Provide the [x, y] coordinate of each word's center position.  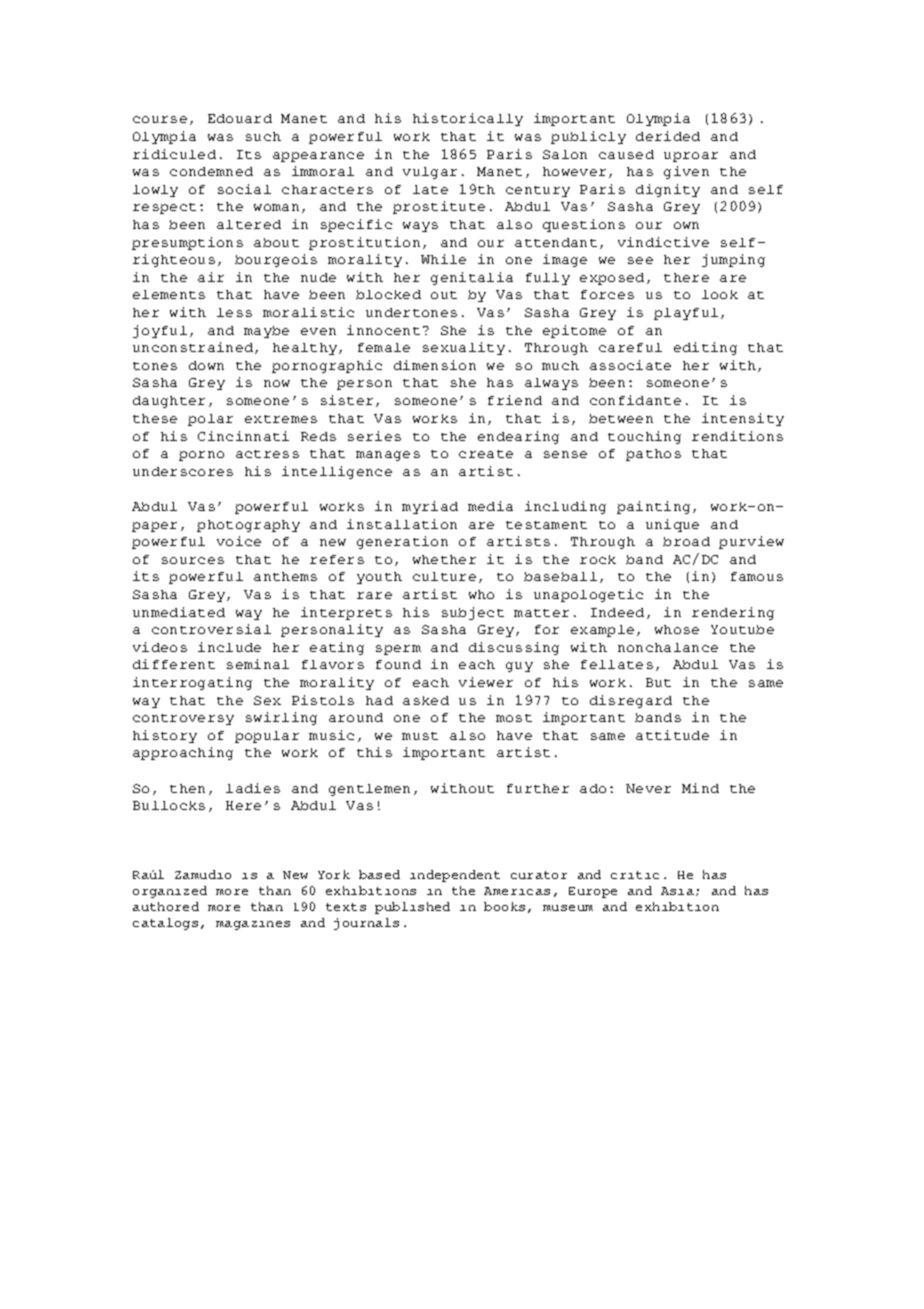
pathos [653, 455]
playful [686, 314]
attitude [672, 735]
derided [668, 136]
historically [468, 119]
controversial [211, 629]
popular [267, 737]
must [420, 736]
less [234, 312]
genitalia [472, 278]
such [263, 136]
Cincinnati [243, 436]
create [486, 454]
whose [677, 629]
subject [473, 613]
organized [170, 892]
